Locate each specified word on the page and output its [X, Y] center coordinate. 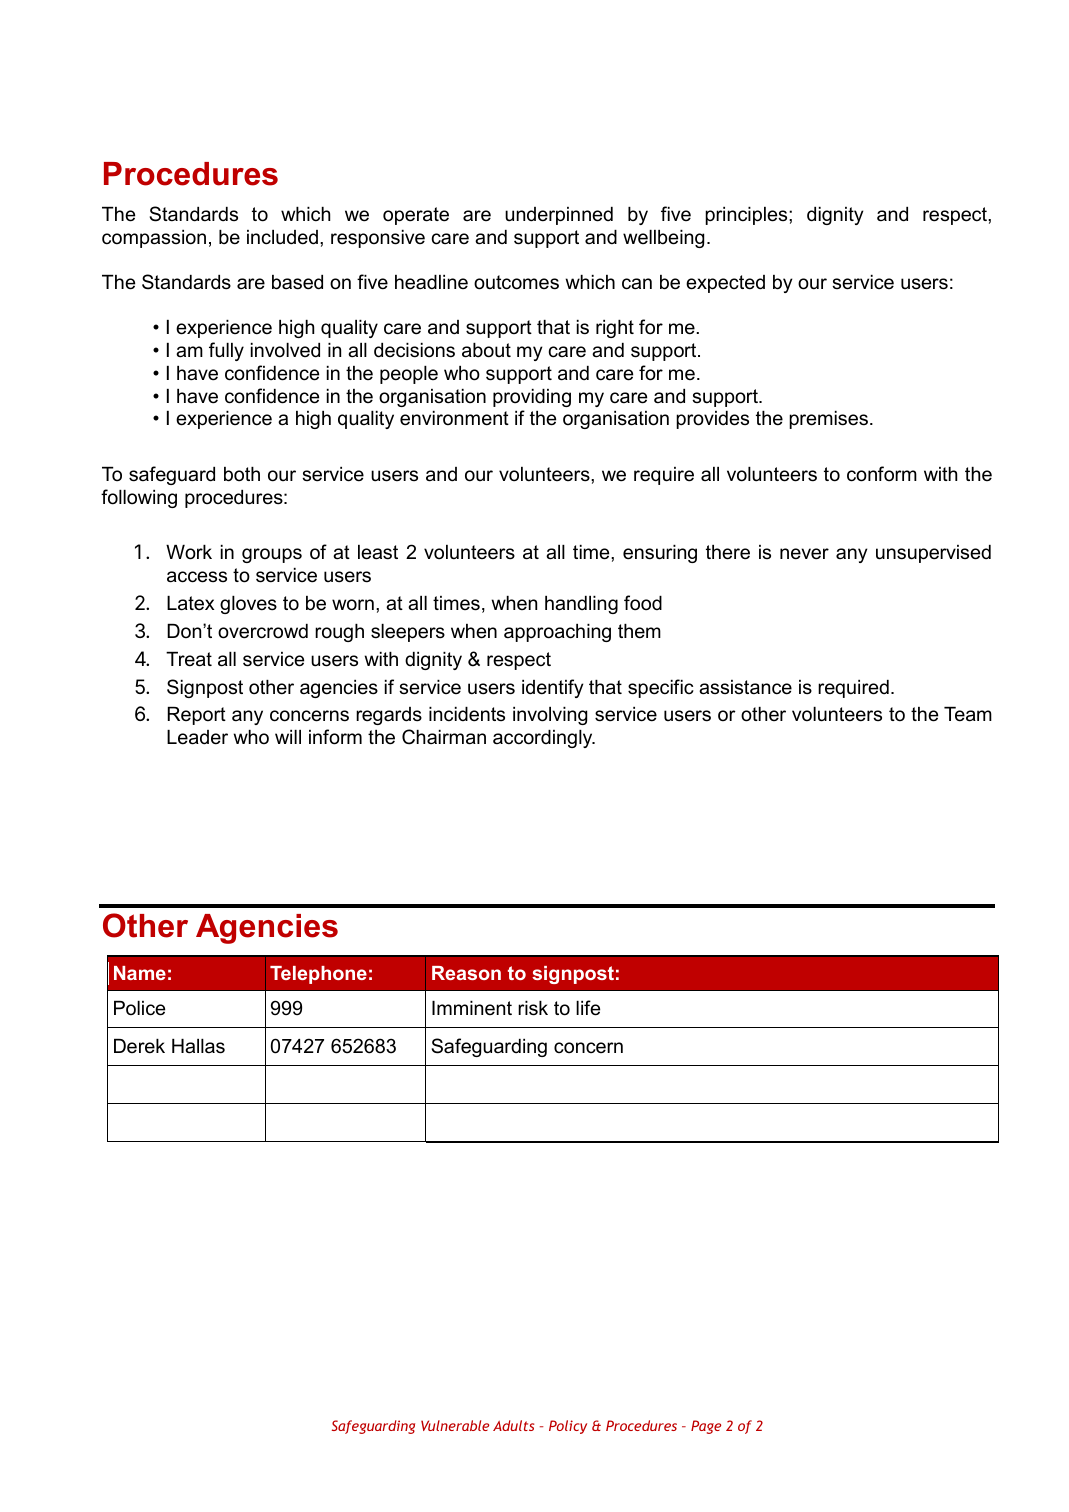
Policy [568, 1427]
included [282, 237]
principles [747, 216]
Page [706, 1427]
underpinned [559, 216]
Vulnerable [455, 1425]
